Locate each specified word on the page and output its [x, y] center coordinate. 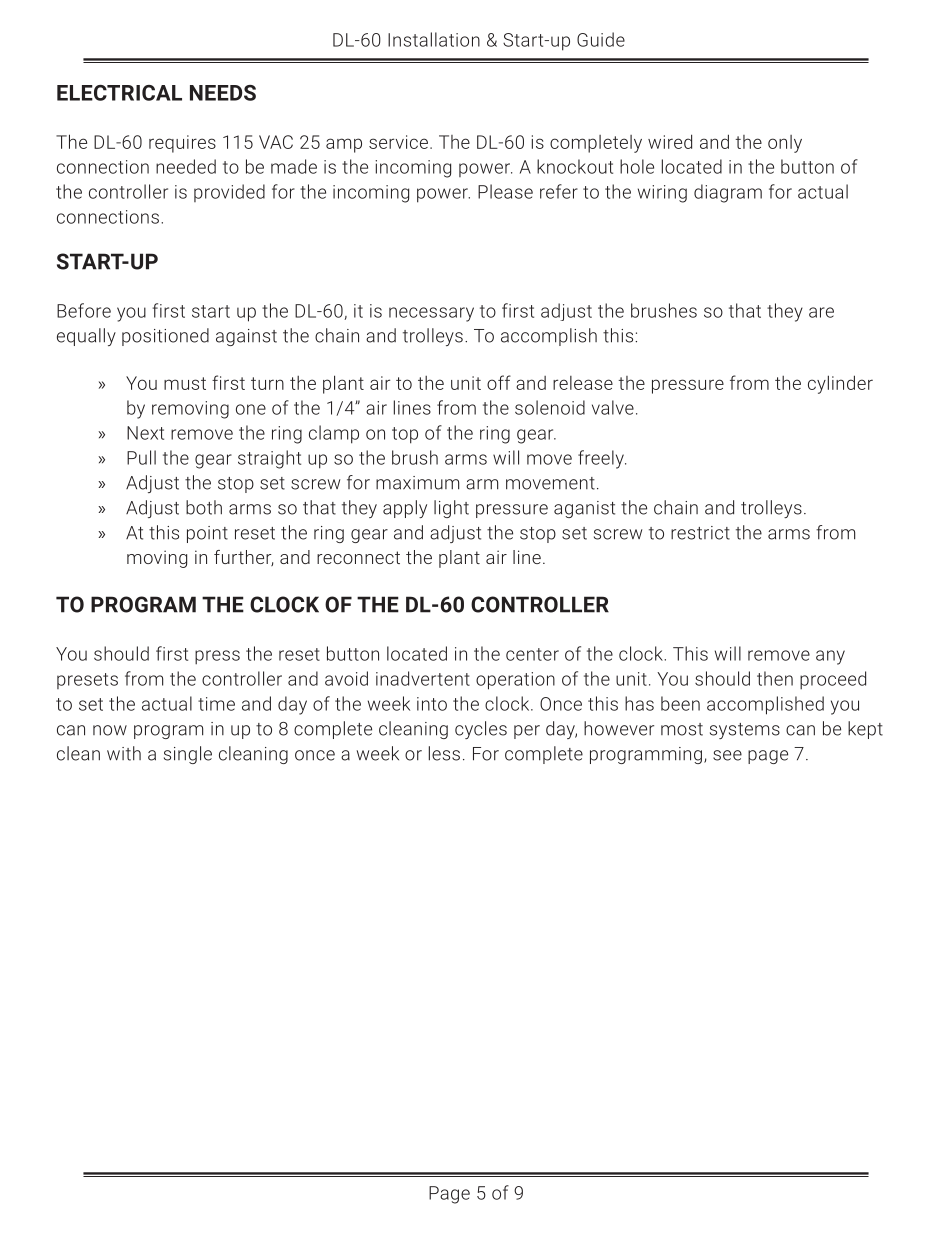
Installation [434, 39]
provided [229, 193]
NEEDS [223, 93]
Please [505, 191]
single [188, 755]
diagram [728, 193]
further [243, 558]
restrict [700, 533]
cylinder [840, 384]
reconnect [358, 557]
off [499, 382]
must [185, 383]
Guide [601, 39]
